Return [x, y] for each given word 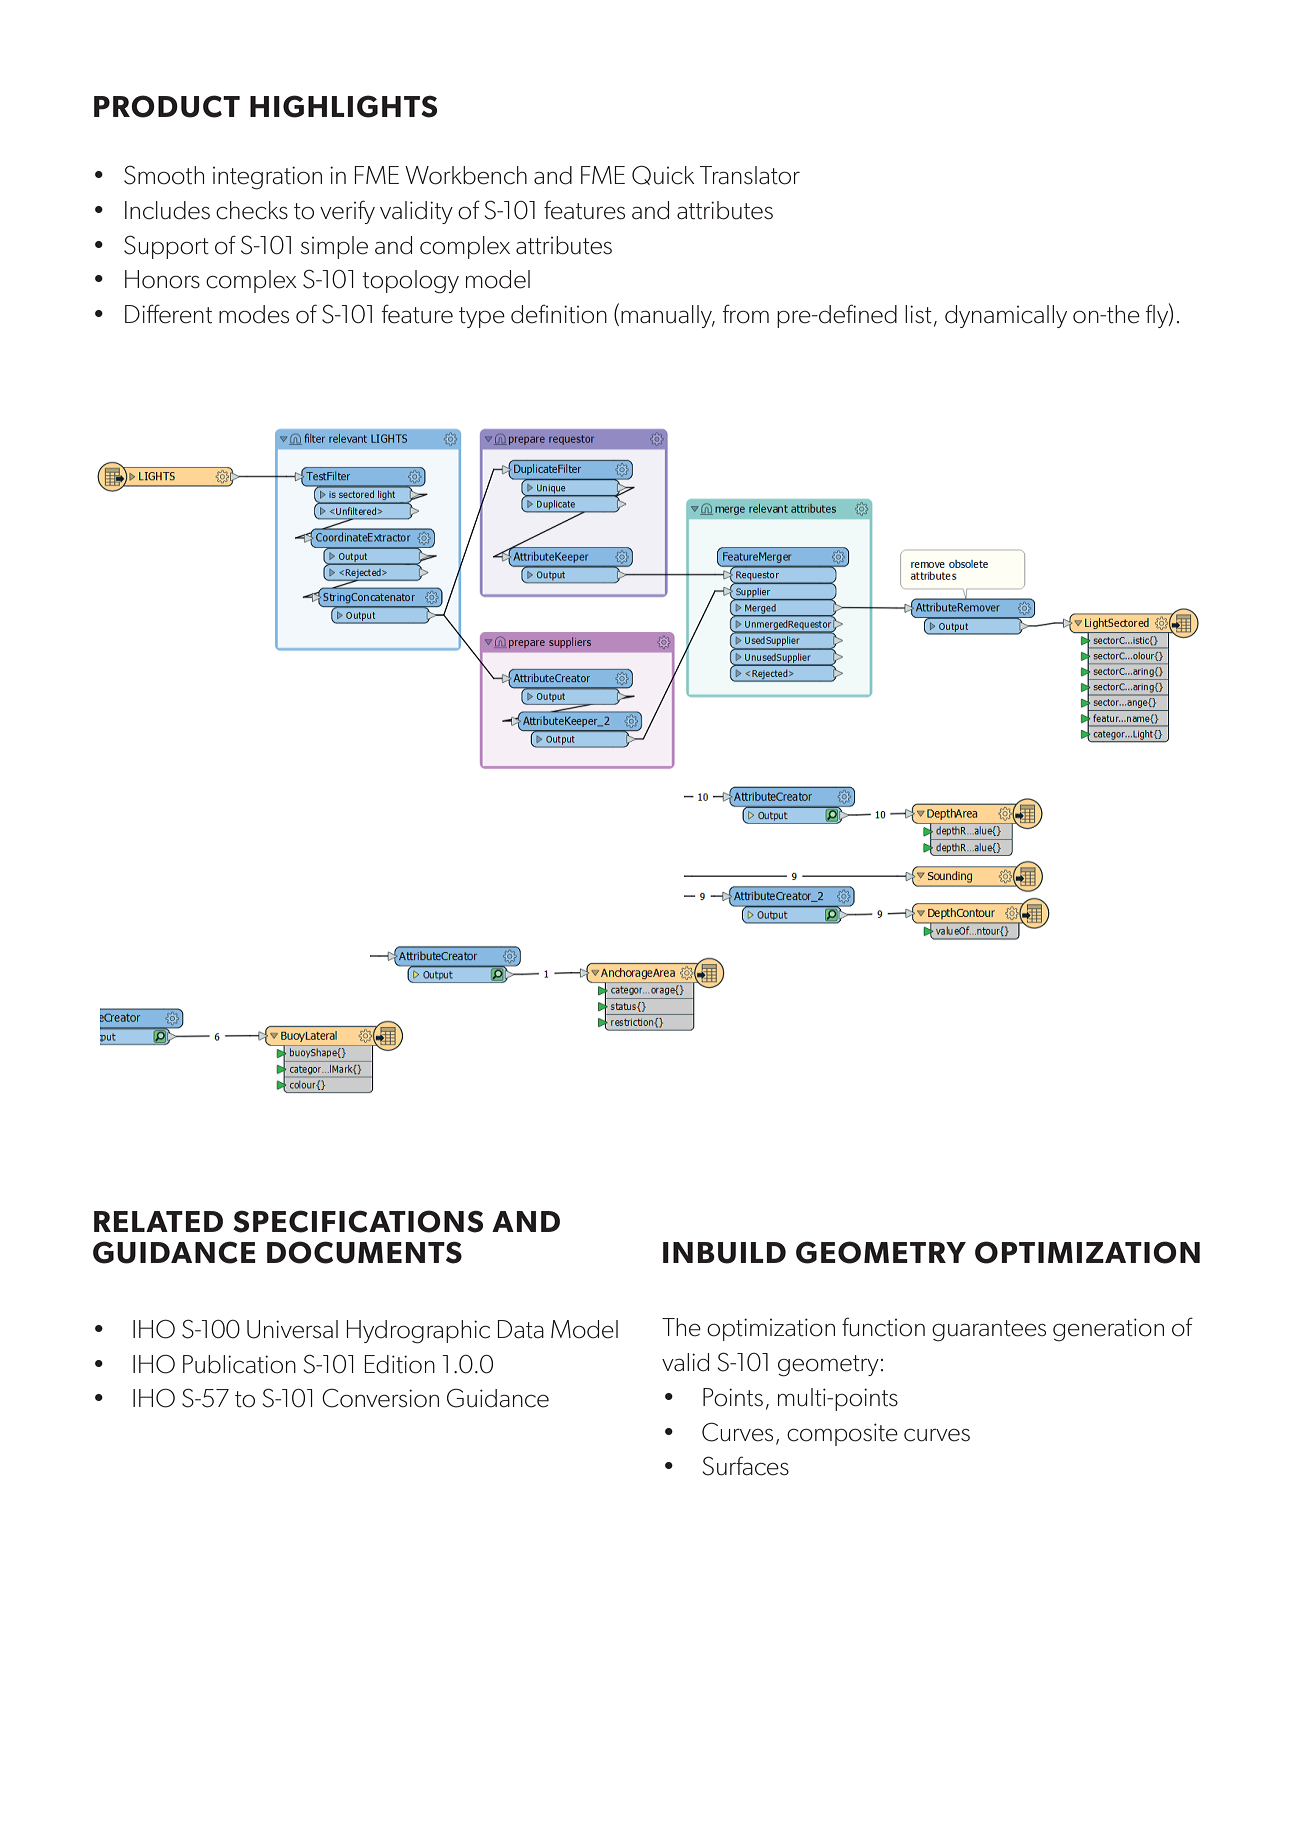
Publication [239, 1364]
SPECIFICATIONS [358, 1221]
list [918, 314]
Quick [663, 175]
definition [559, 314]
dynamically [1006, 316]
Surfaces [745, 1466]
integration [267, 178]
